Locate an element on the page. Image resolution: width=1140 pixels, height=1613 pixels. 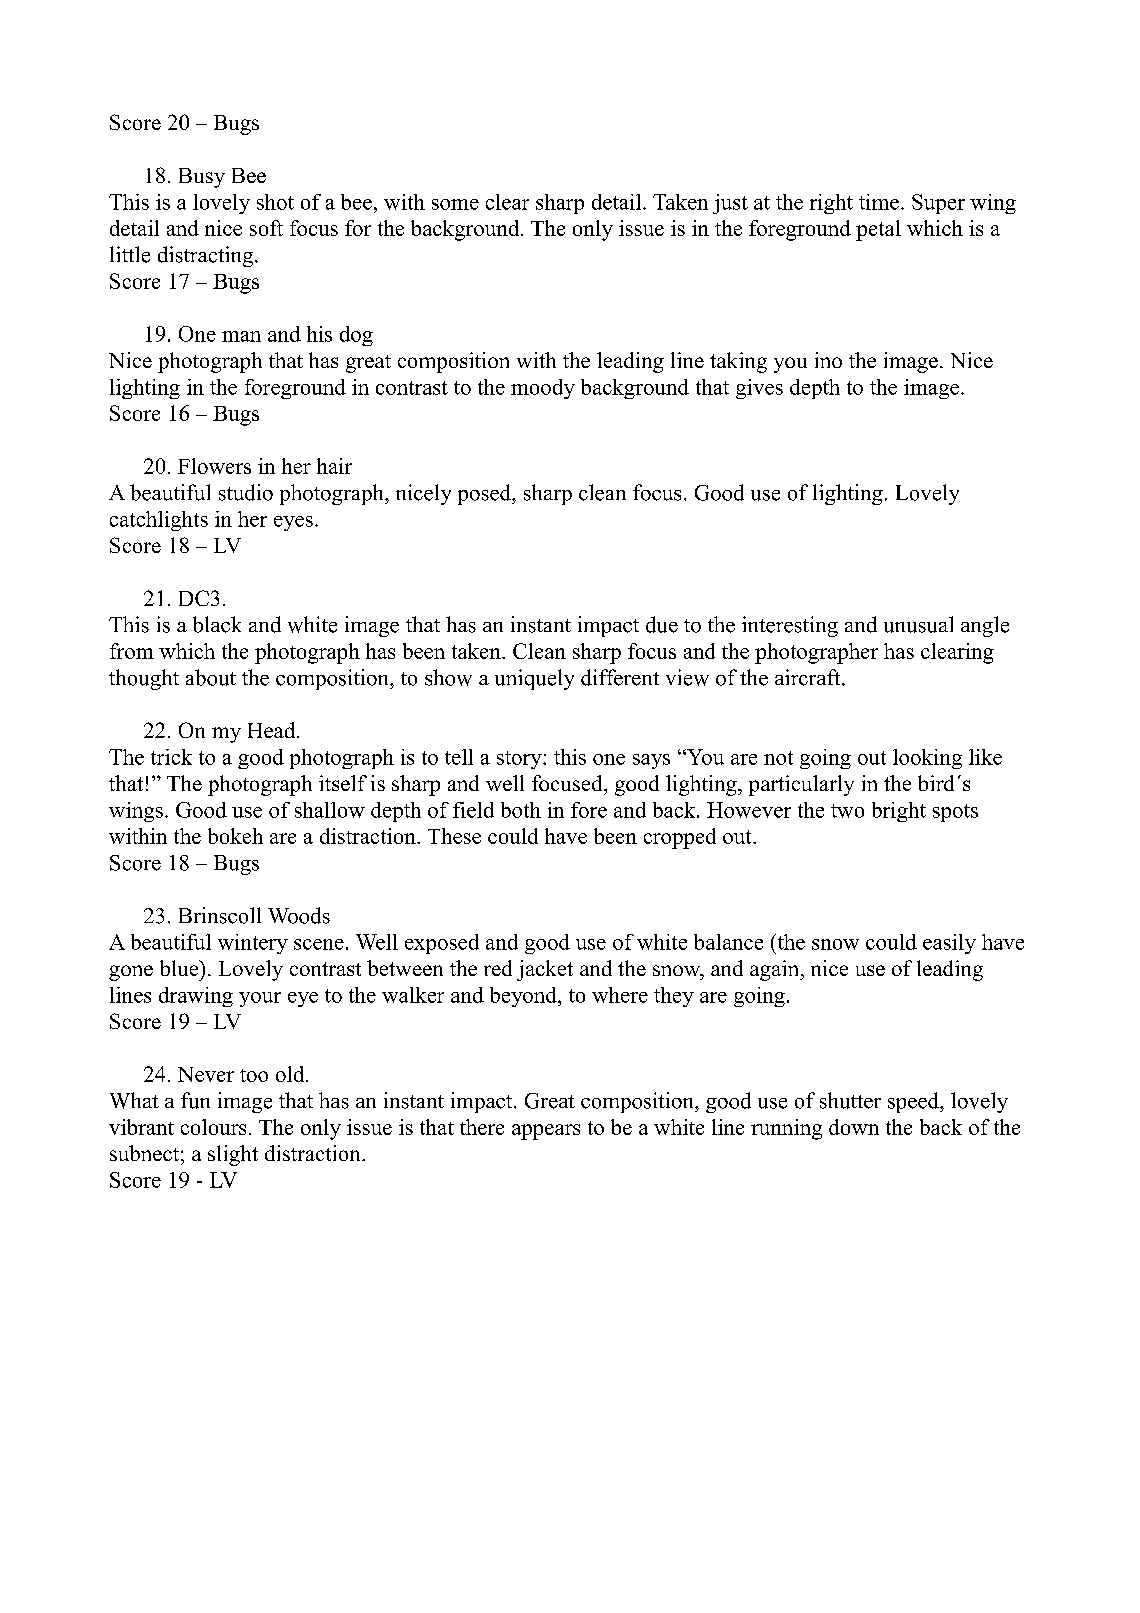
appears is located at coordinates (546, 1132).
